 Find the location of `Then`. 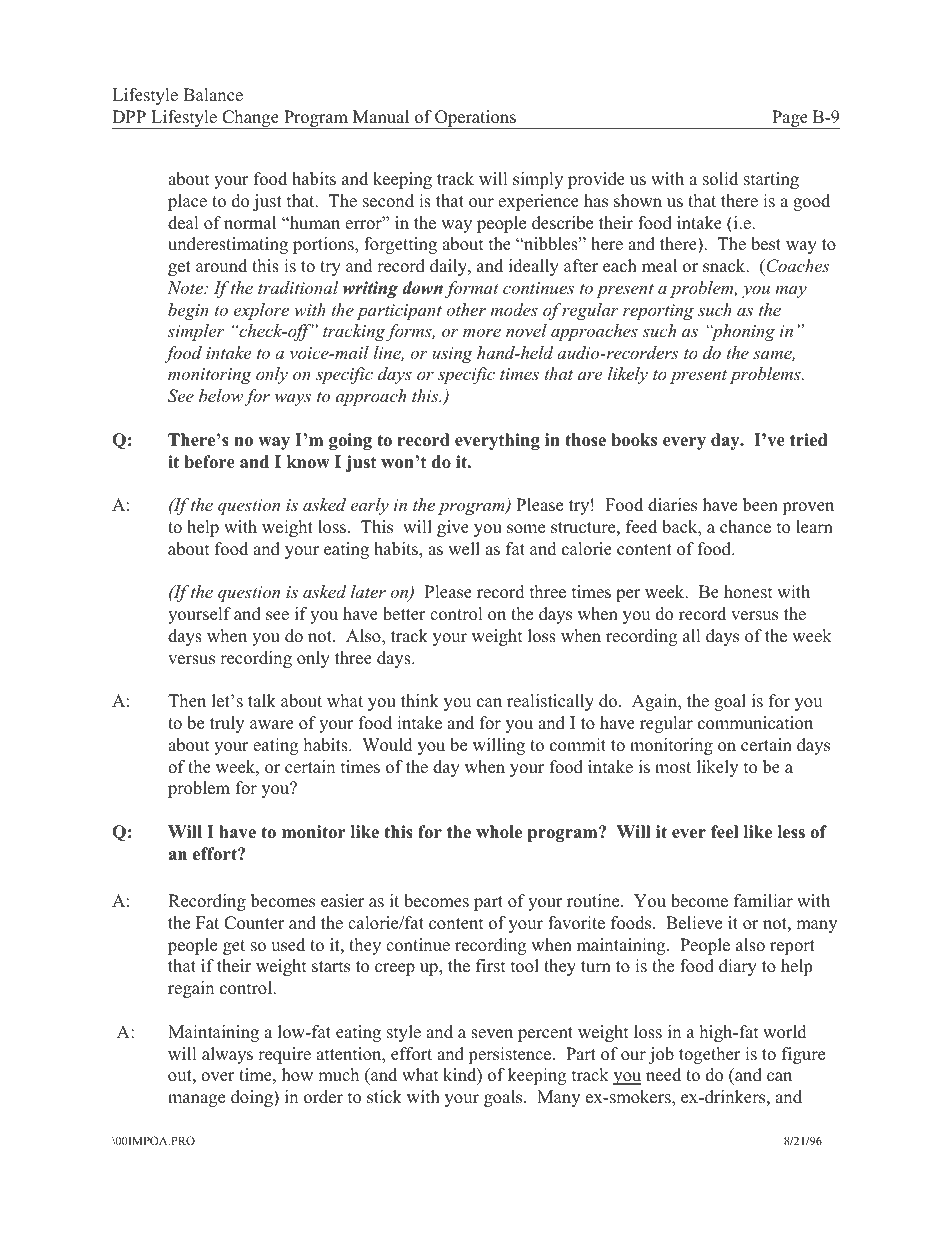

Then is located at coordinates (187, 701).
